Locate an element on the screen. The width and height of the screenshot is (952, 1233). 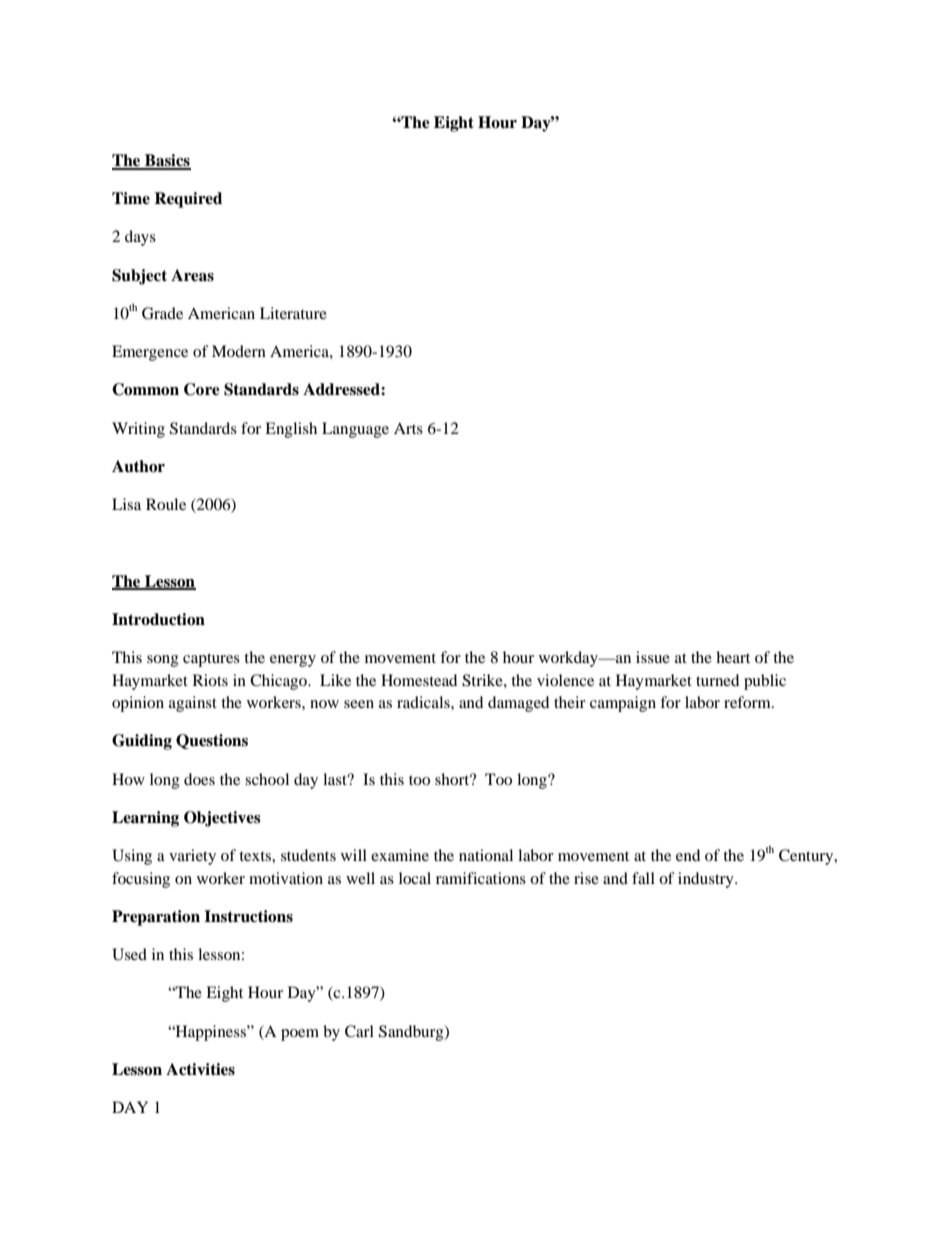
Activities is located at coordinates (200, 1069).
